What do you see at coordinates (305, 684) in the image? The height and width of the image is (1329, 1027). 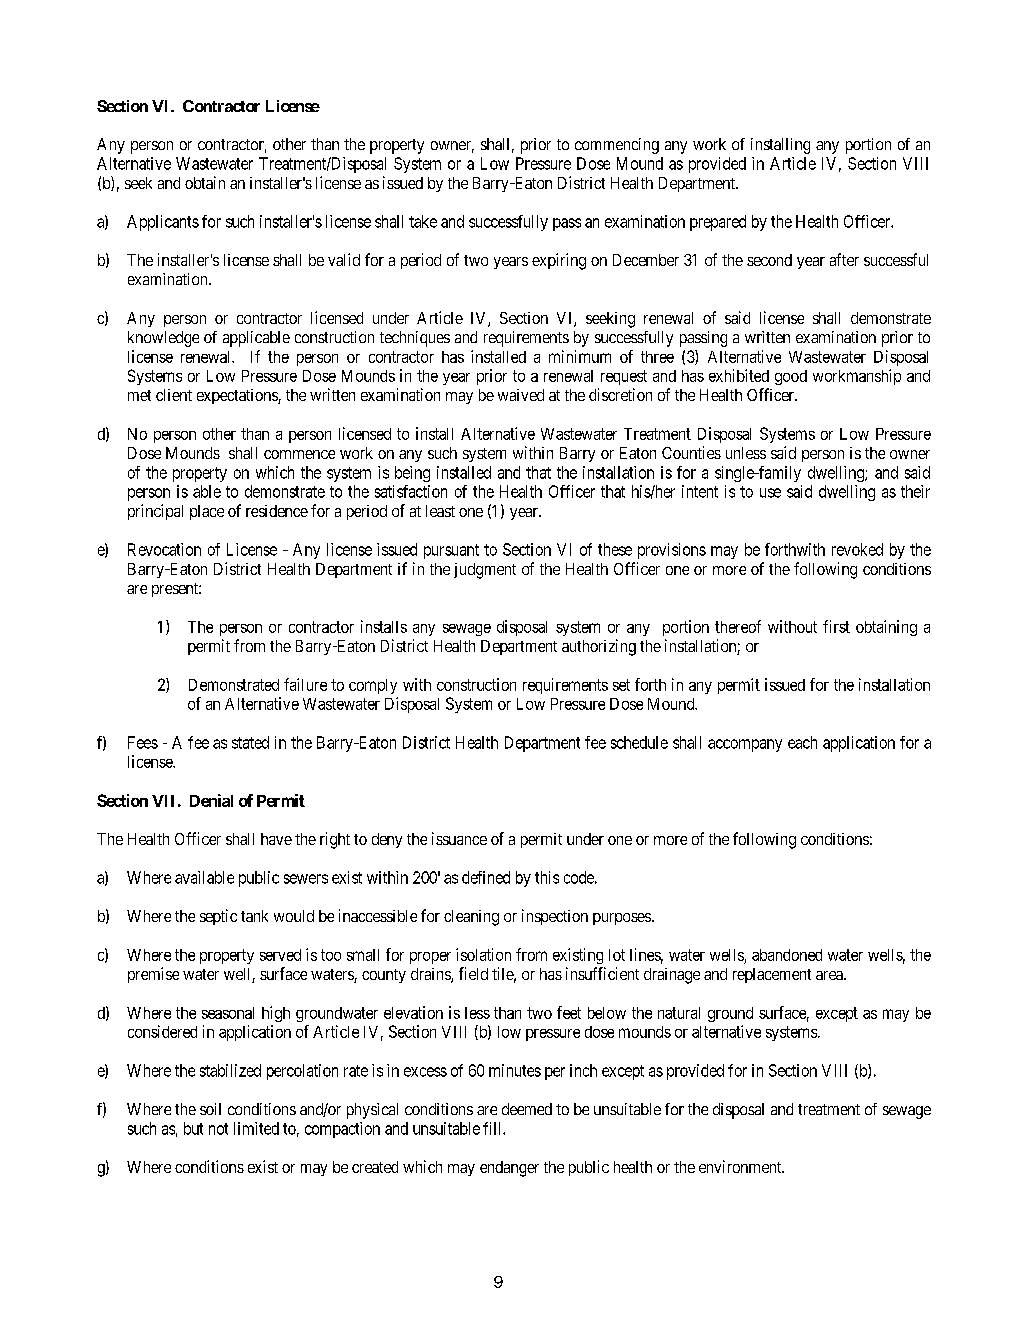 I see `failure` at bounding box center [305, 684].
